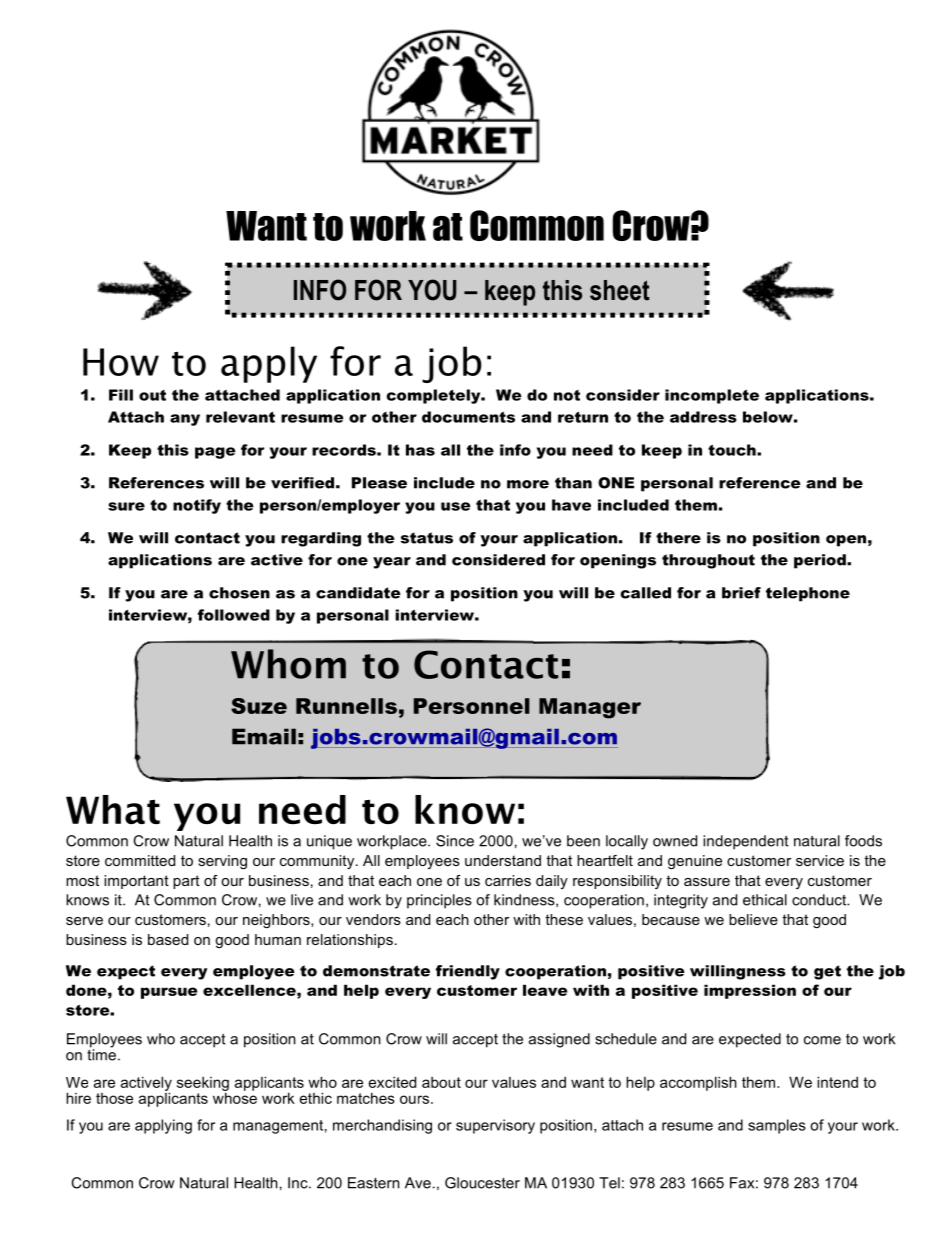 This screenshot has width=952, height=1233. I want to click on Manager, so click(590, 708).
